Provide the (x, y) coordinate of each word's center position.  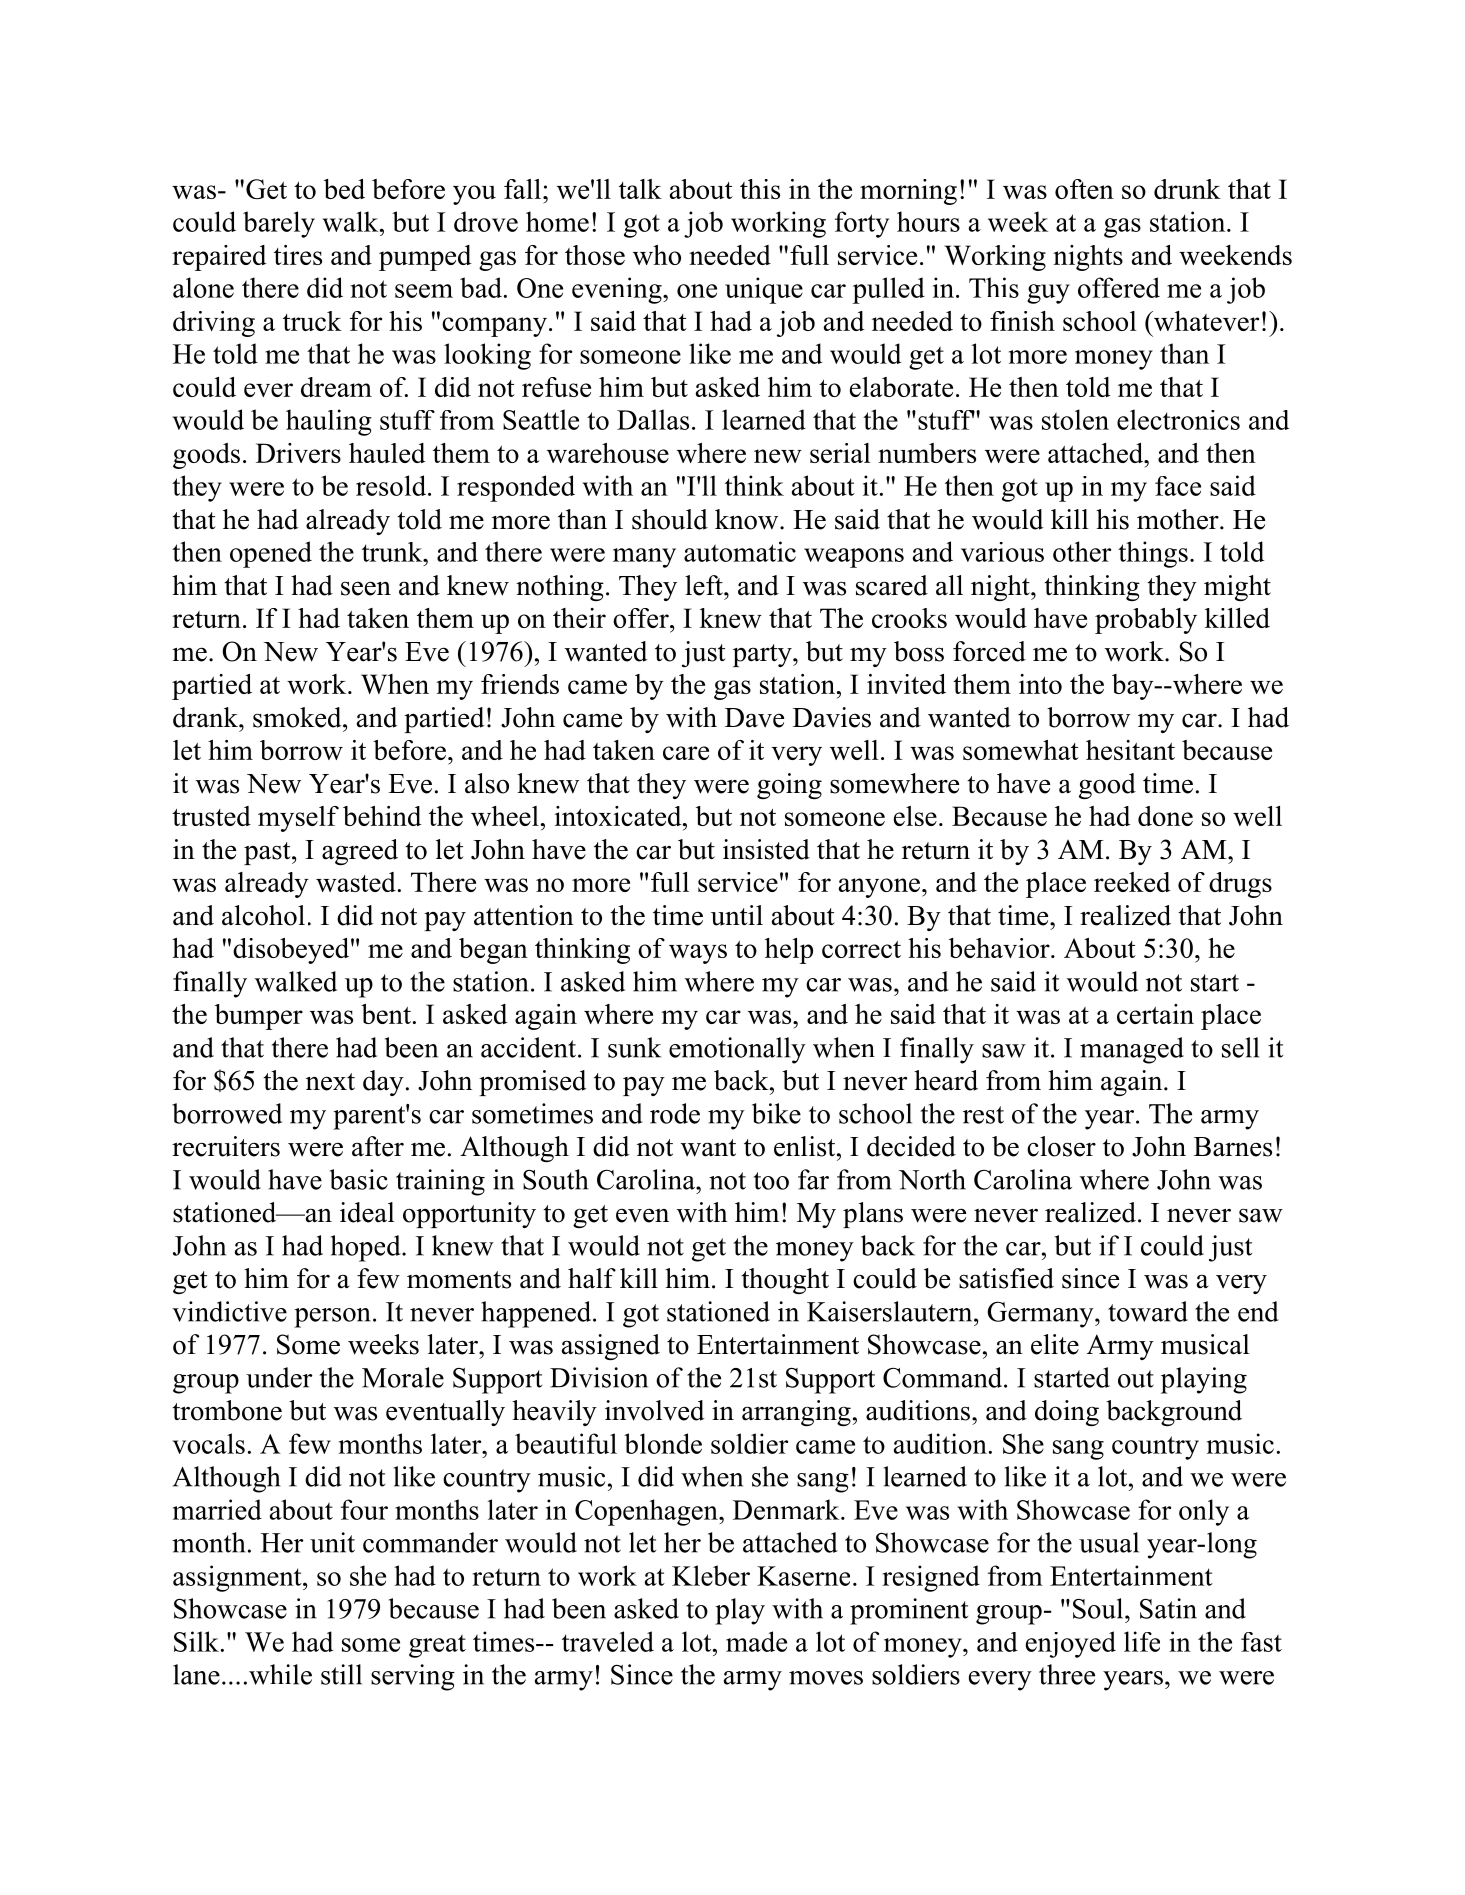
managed (1132, 1050)
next (330, 1082)
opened (271, 554)
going (789, 786)
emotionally (737, 1050)
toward (1148, 1311)
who (657, 255)
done (1165, 816)
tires (298, 255)
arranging (796, 1413)
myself (298, 819)
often (1084, 189)
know (748, 519)
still (341, 1674)
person (332, 1318)
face (1178, 486)
